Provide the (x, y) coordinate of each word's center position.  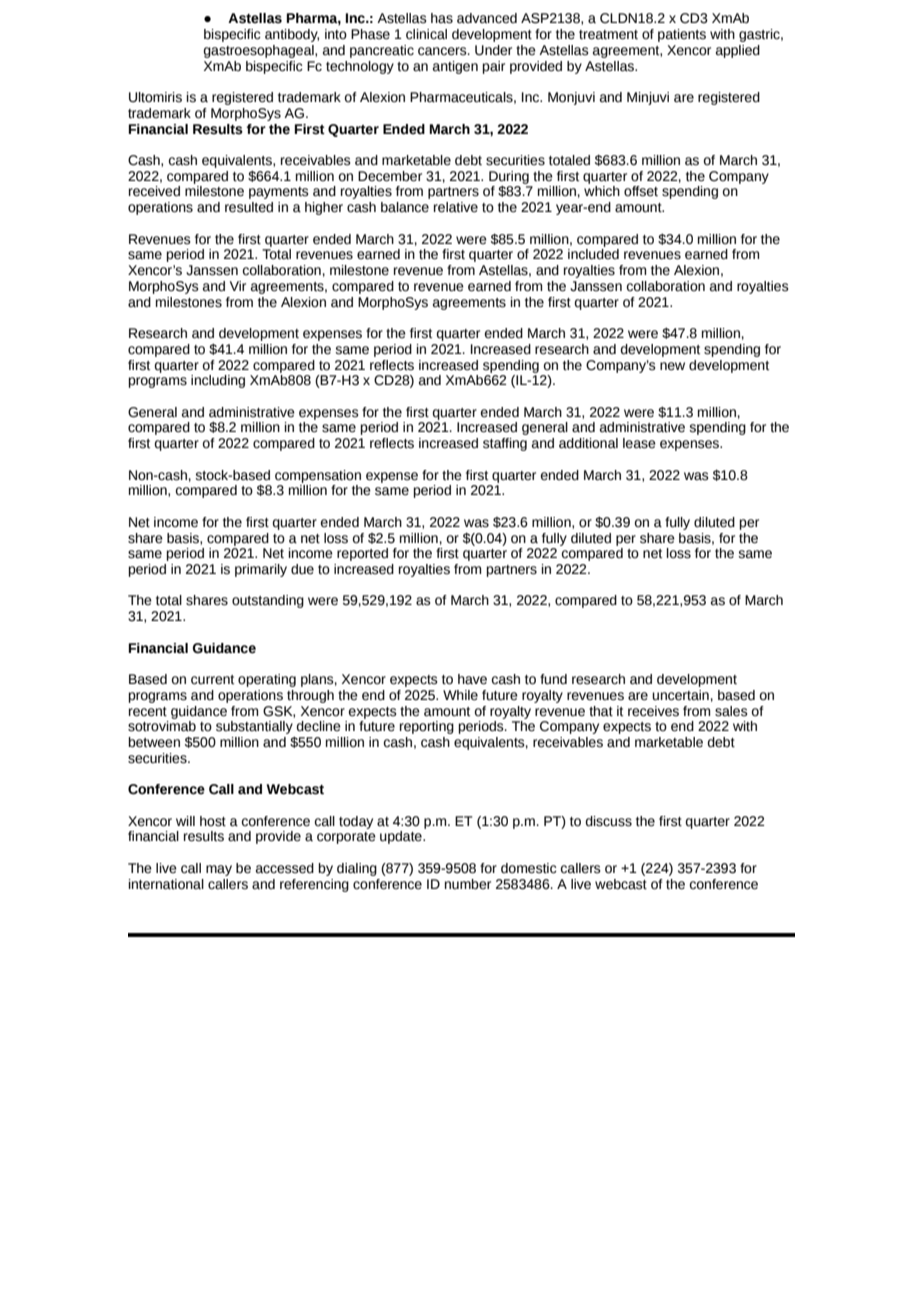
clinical (426, 34)
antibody (292, 35)
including (218, 381)
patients (682, 35)
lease (639, 443)
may (219, 870)
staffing (505, 444)
